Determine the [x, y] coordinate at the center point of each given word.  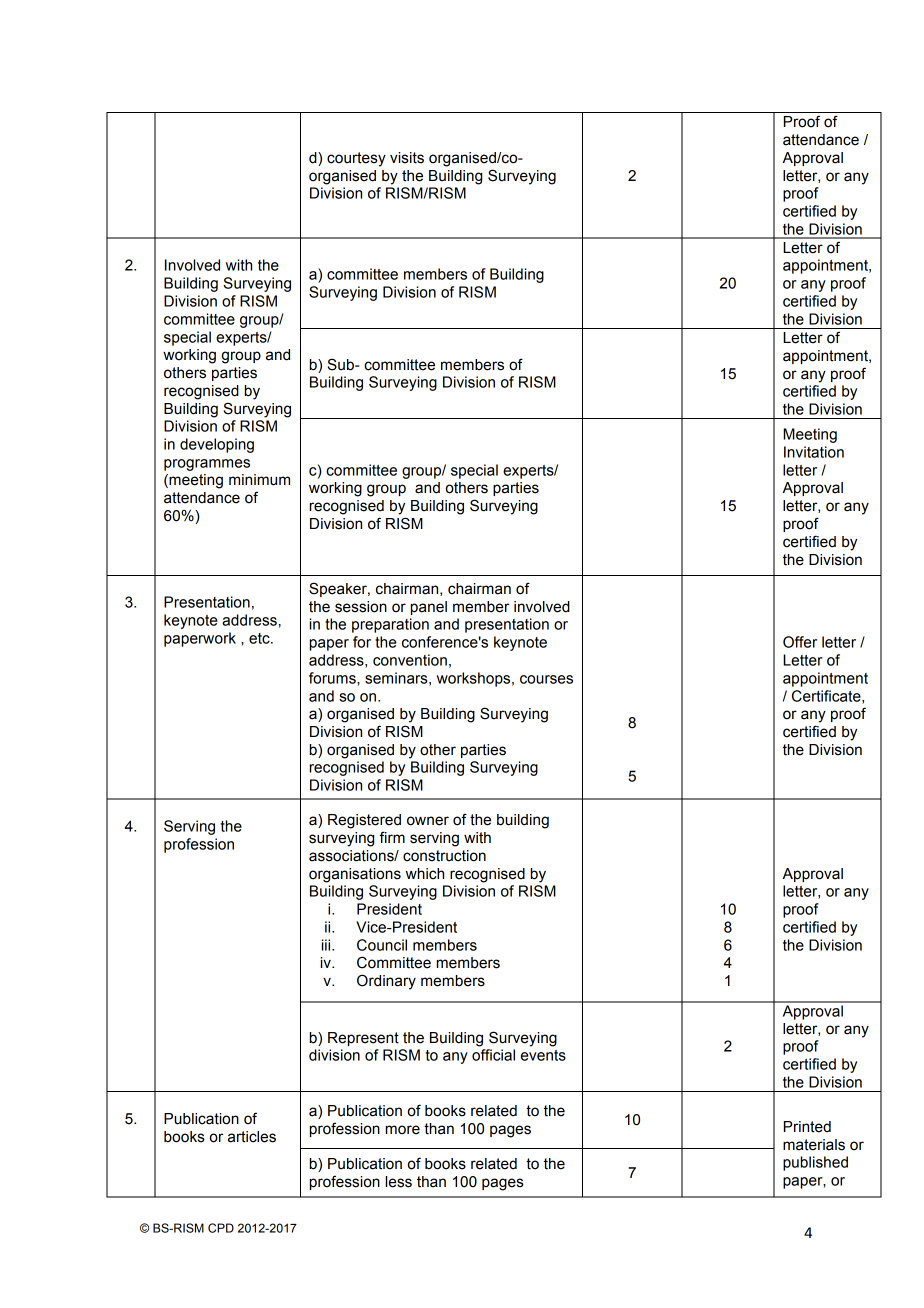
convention [410, 660]
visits [407, 158]
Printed [807, 1127]
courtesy [356, 159]
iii [327, 945]
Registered [364, 821]
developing [217, 445]
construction [444, 856]
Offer [800, 642]
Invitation [814, 452]
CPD [221, 1228]
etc [260, 638]
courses [546, 679]
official [493, 1055]
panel [429, 608]
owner [428, 821]
